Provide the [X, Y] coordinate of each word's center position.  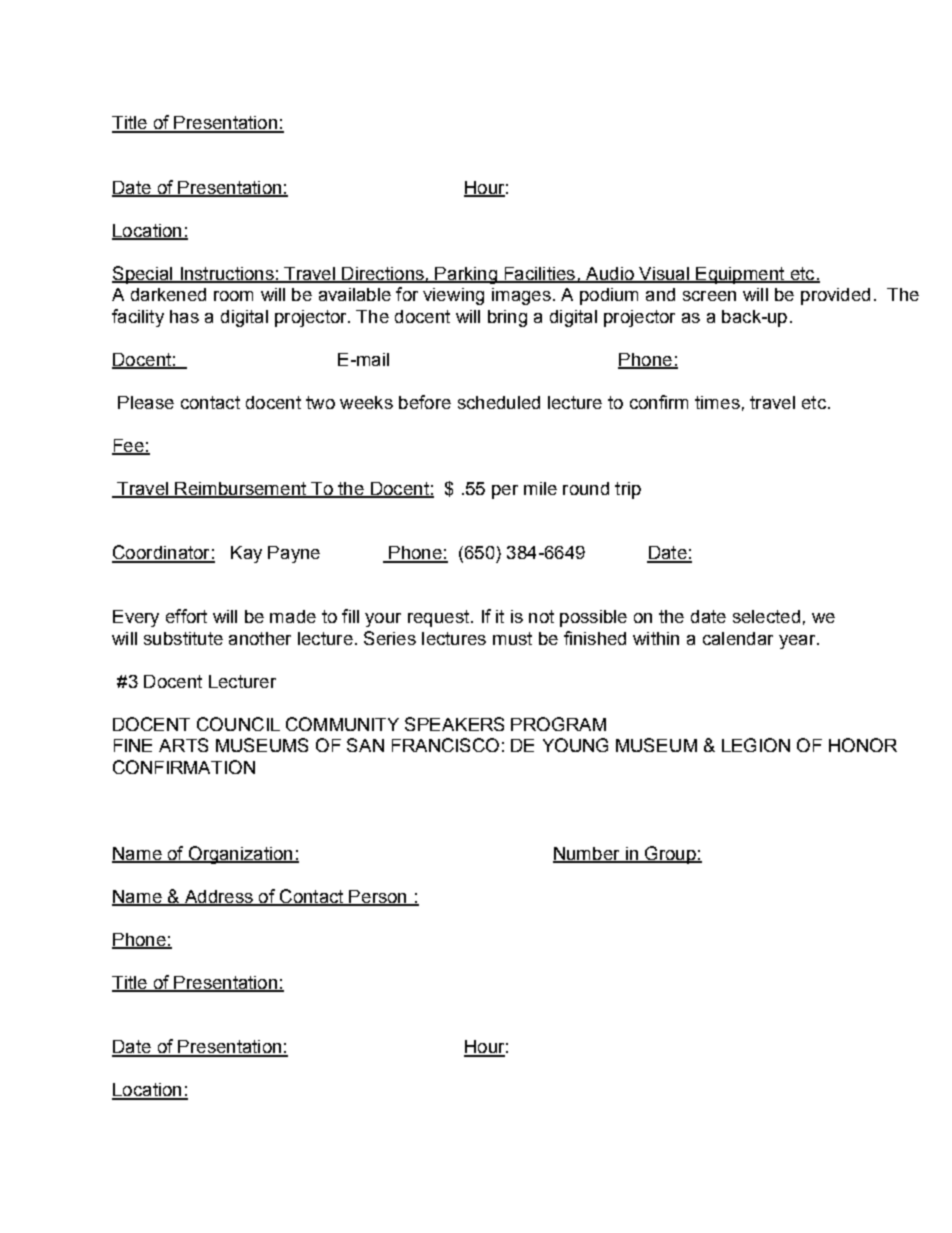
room [233, 296]
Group [670, 855]
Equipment [740, 275]
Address [218, 897]
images [521, 296]
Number [587, 854]
